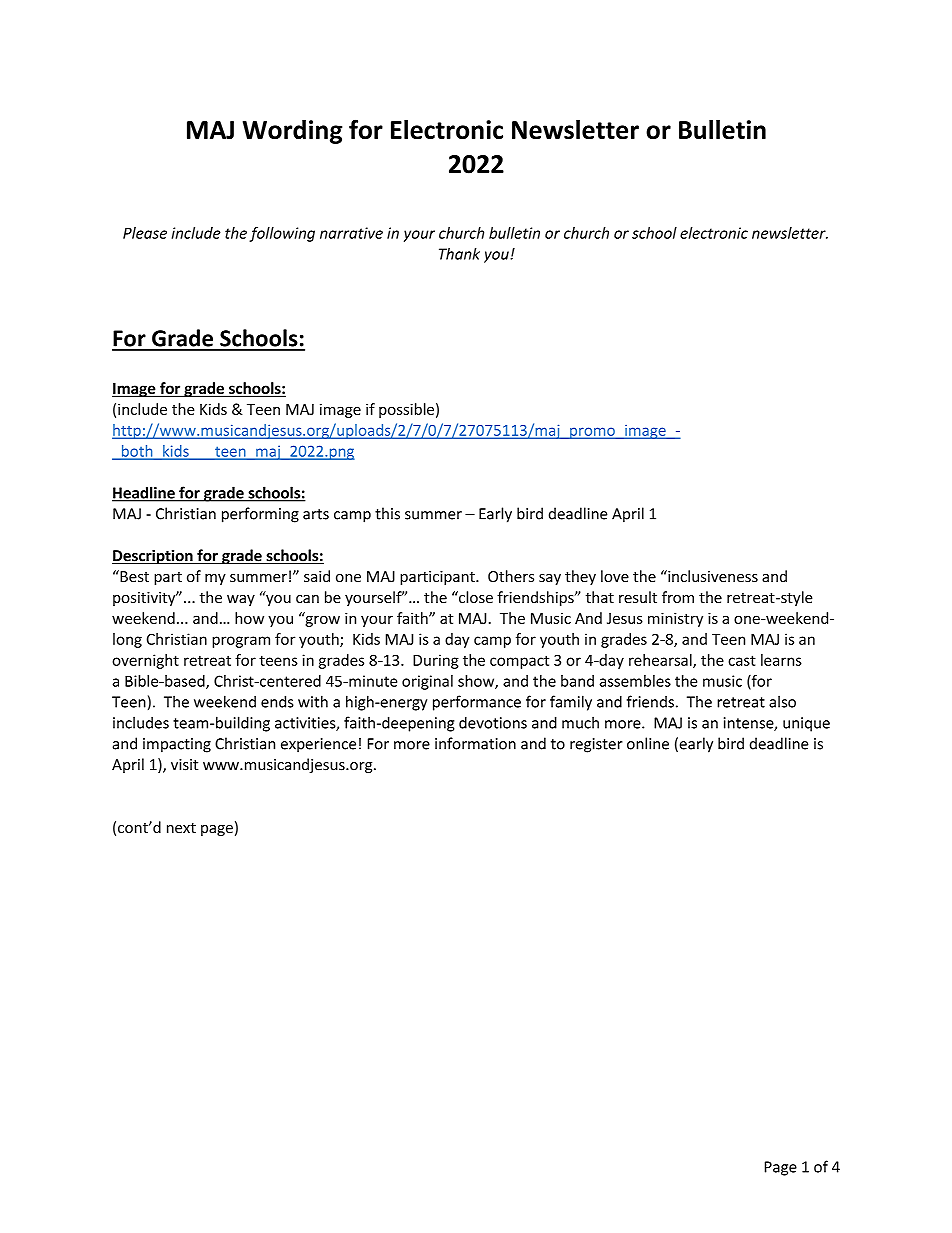 The width and height of the image is (952, 1233). I want to click on narrative, so click(351, 233).
